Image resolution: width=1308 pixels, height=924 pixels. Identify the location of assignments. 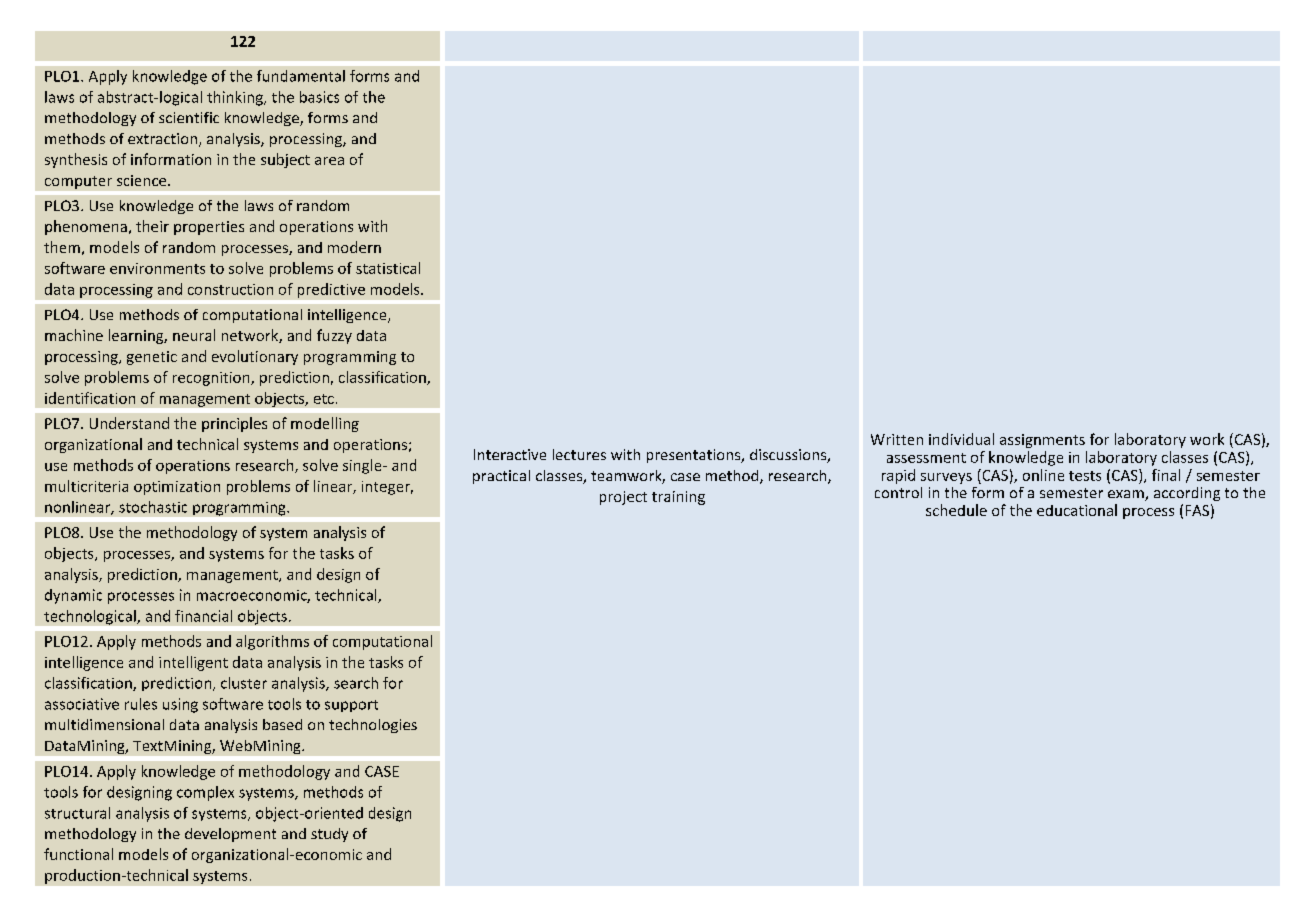
(1042, 441).
